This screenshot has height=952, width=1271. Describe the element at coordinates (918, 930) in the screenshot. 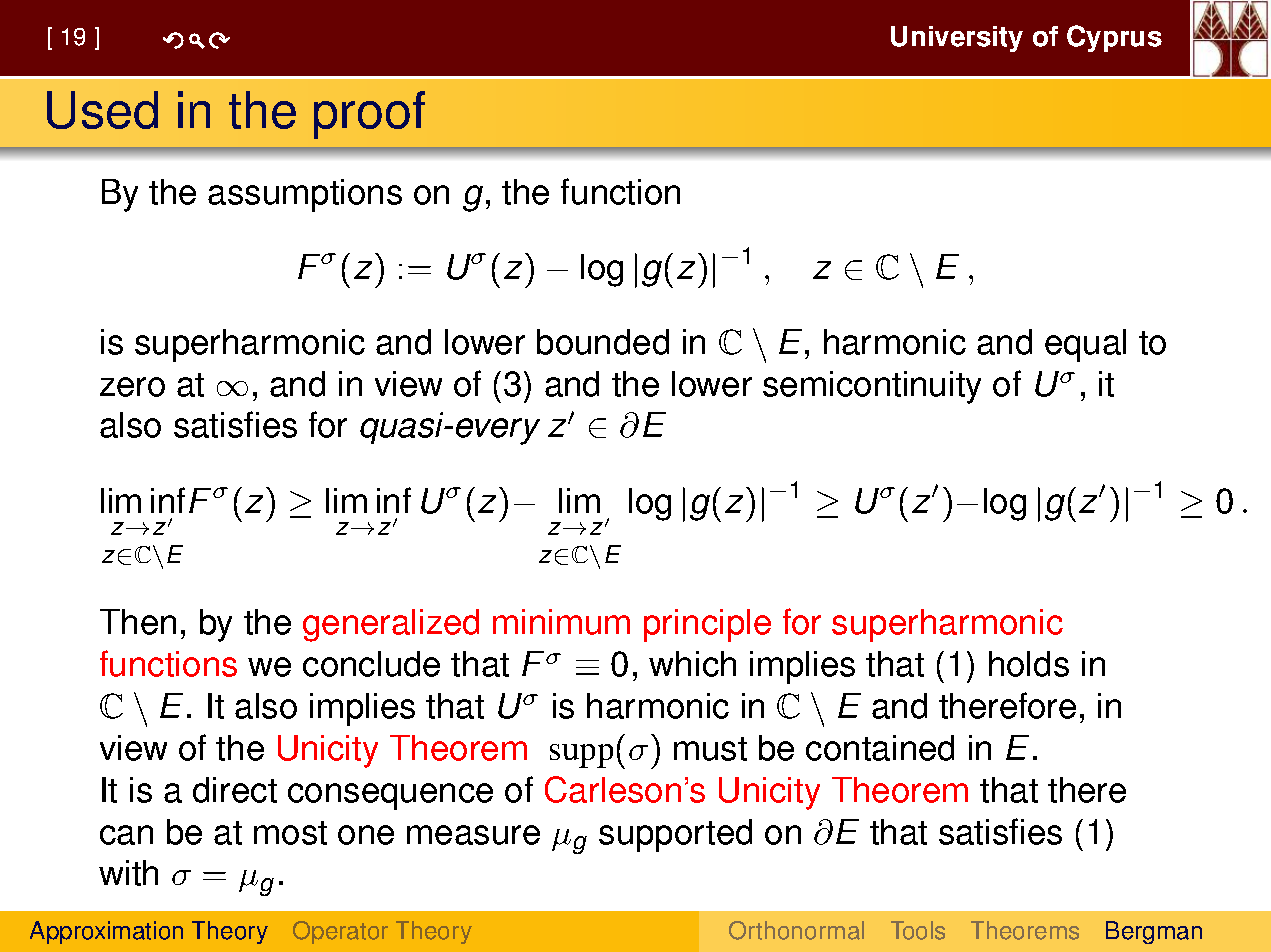

I see `Tools` at that location.
